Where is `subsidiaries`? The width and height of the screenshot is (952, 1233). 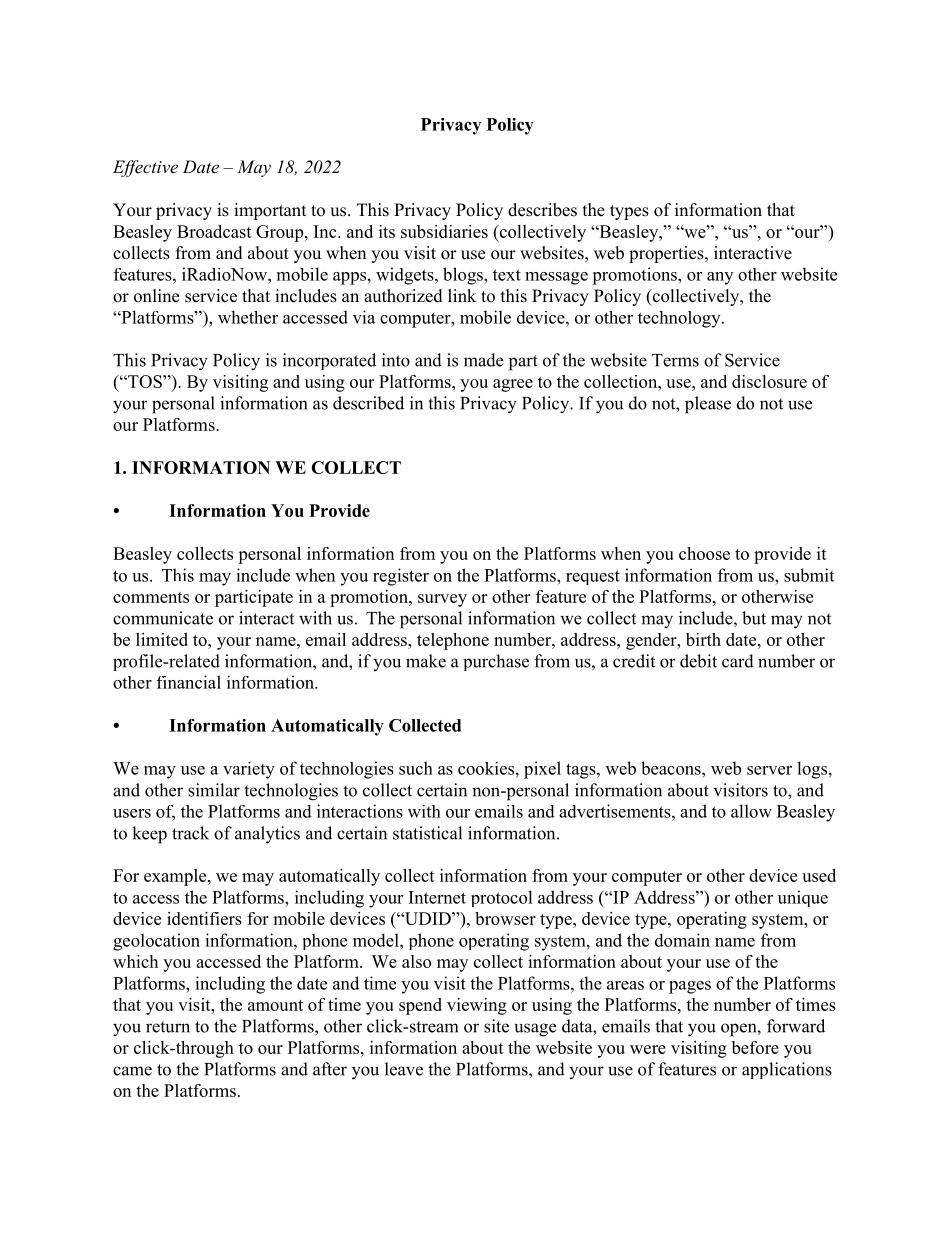
subsidiaries is located at coordinates (444, 231).
